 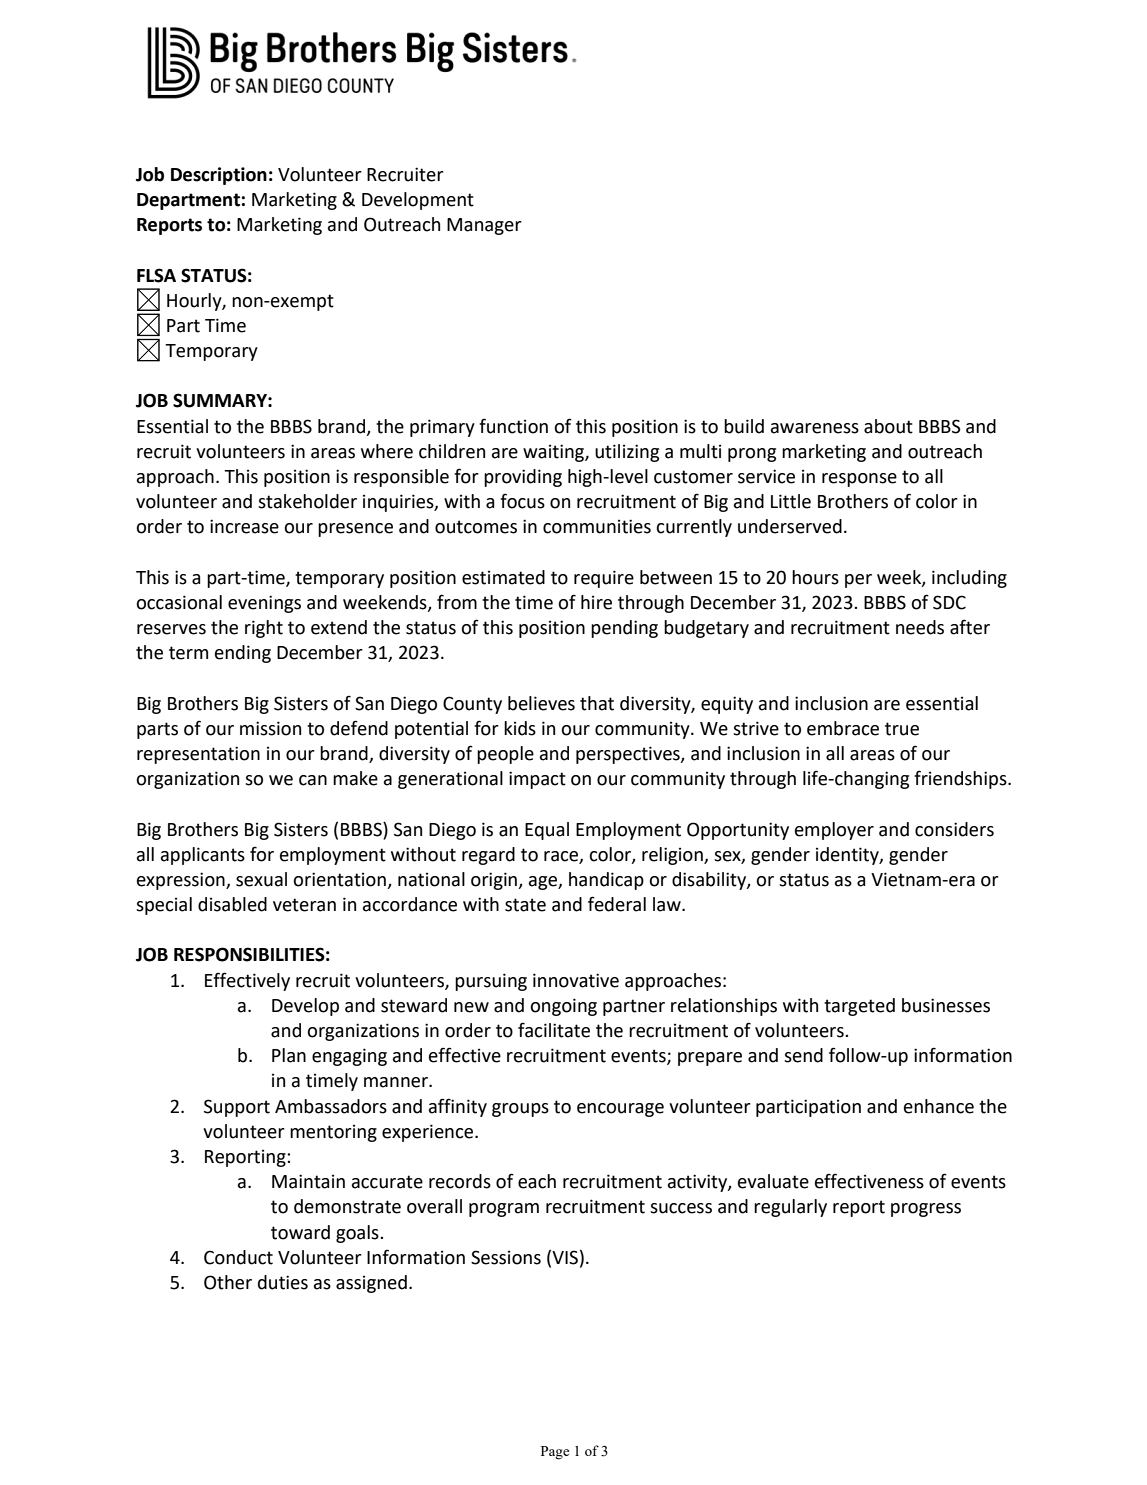 I want to click on Description, so click(x=219, y=176).
